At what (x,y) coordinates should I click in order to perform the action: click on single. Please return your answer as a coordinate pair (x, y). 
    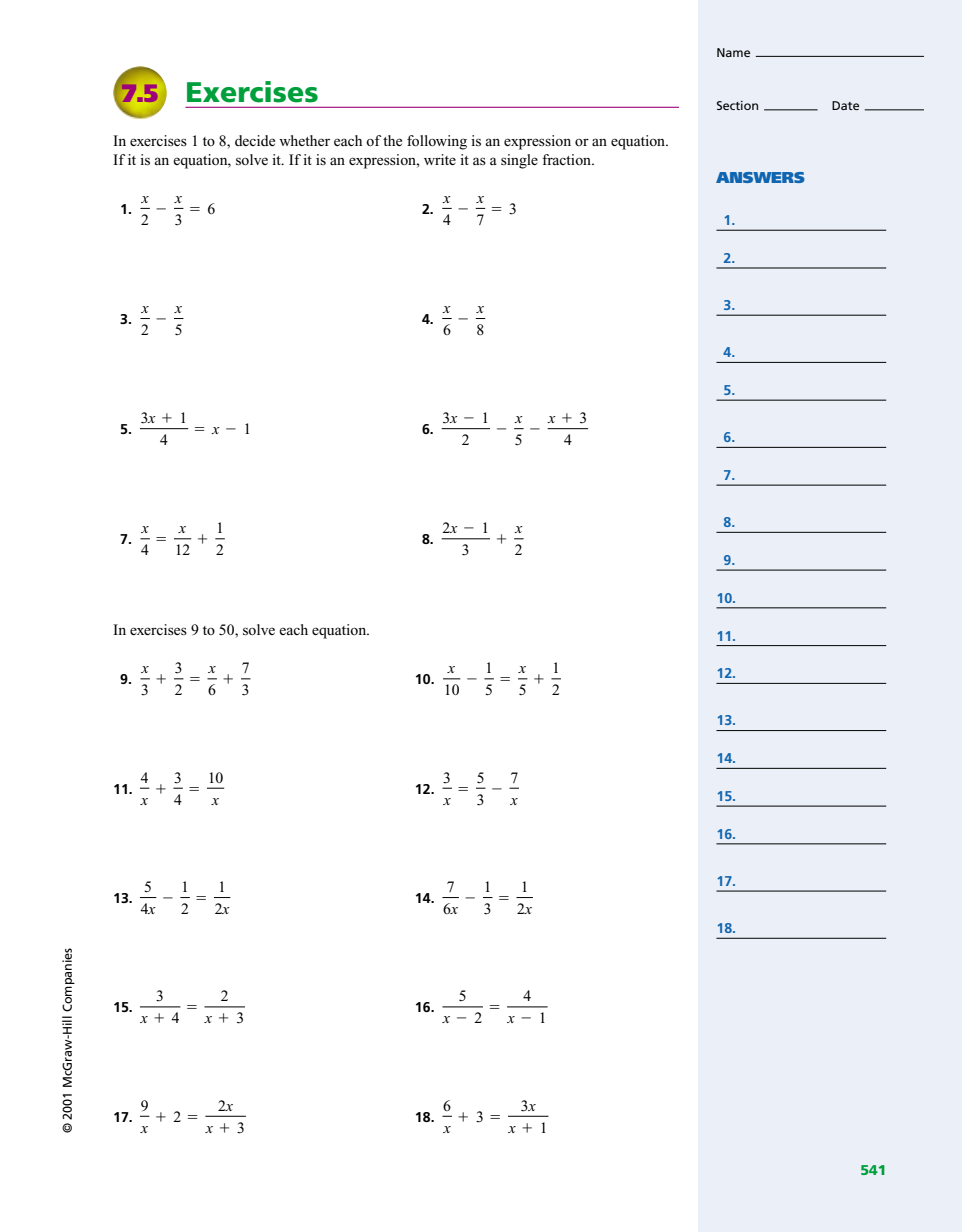
    Looking at the image, I should click on (519, 161).
